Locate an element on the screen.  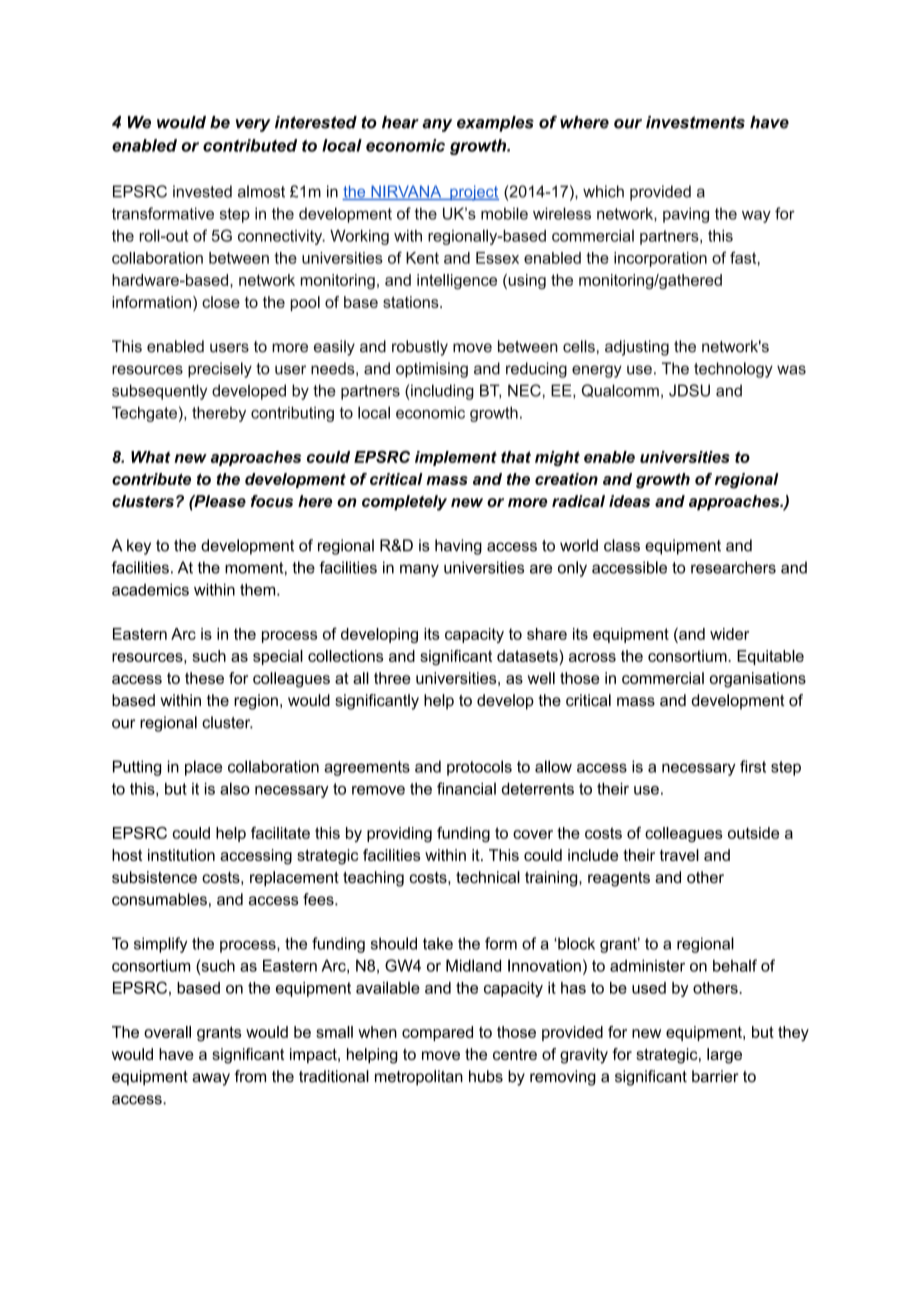
ideas is located at coordinates (629, 501).
